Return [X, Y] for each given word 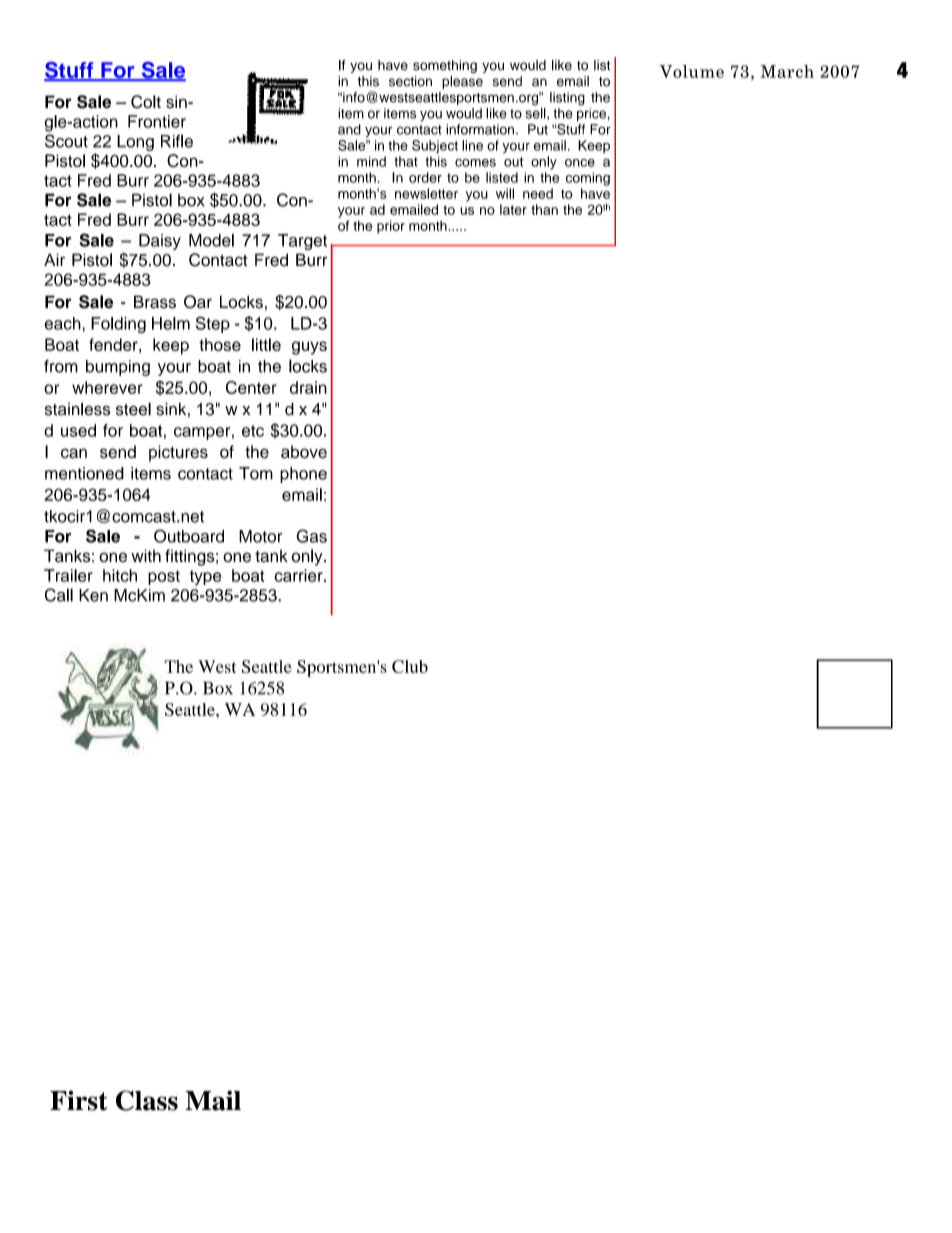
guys [309, 348]
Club [410, 666]
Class [147, 1100]
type [205, 577]
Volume [692, 71]
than [544, 209]
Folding [118, 325]
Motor [260, 536]
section [410, 81]
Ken [93, 595]
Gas [311, 536]
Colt [146, 102]
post [164, 577]
